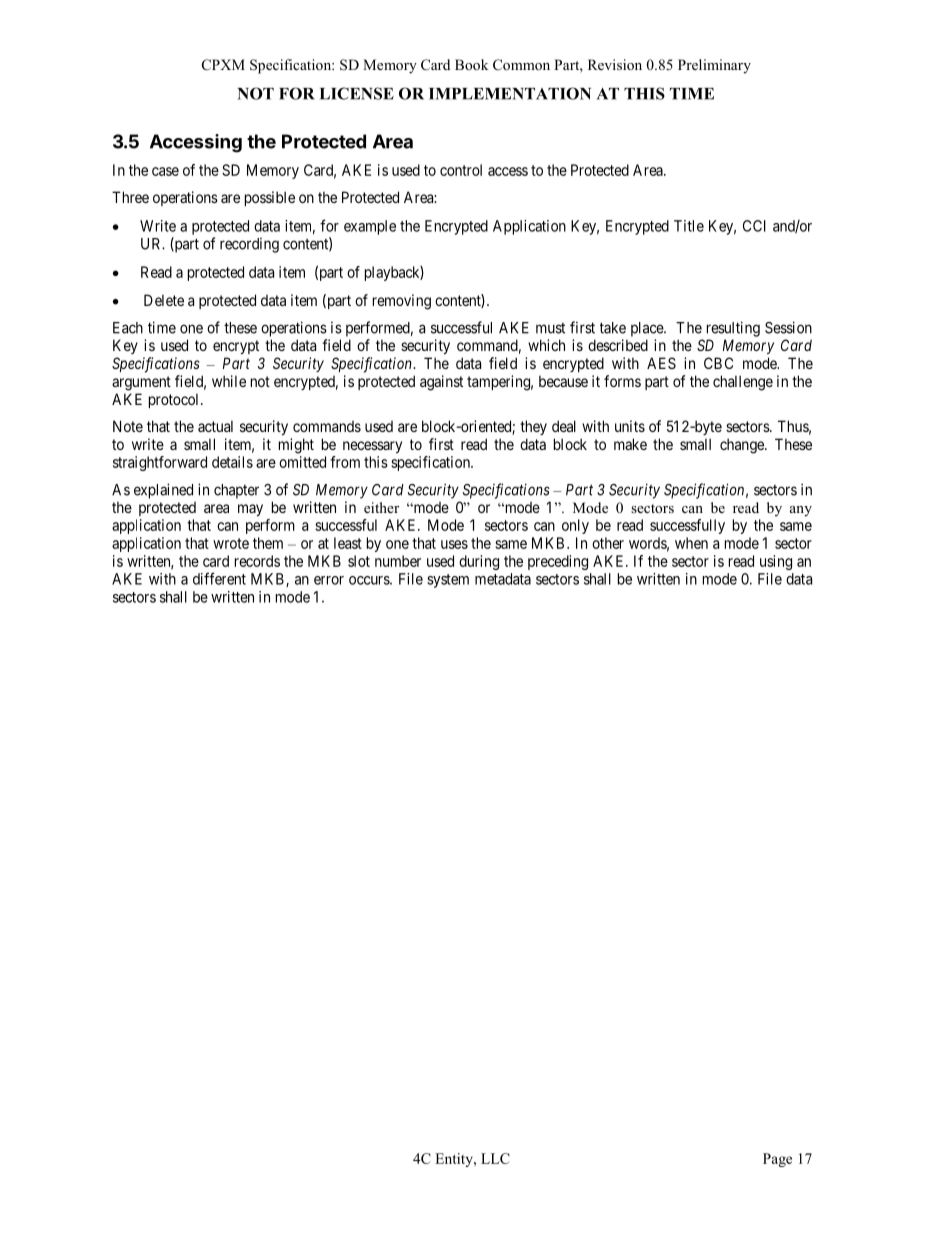  Describe the element at coordinates (329, 580) in the screenshot. I see `error` at that location.
